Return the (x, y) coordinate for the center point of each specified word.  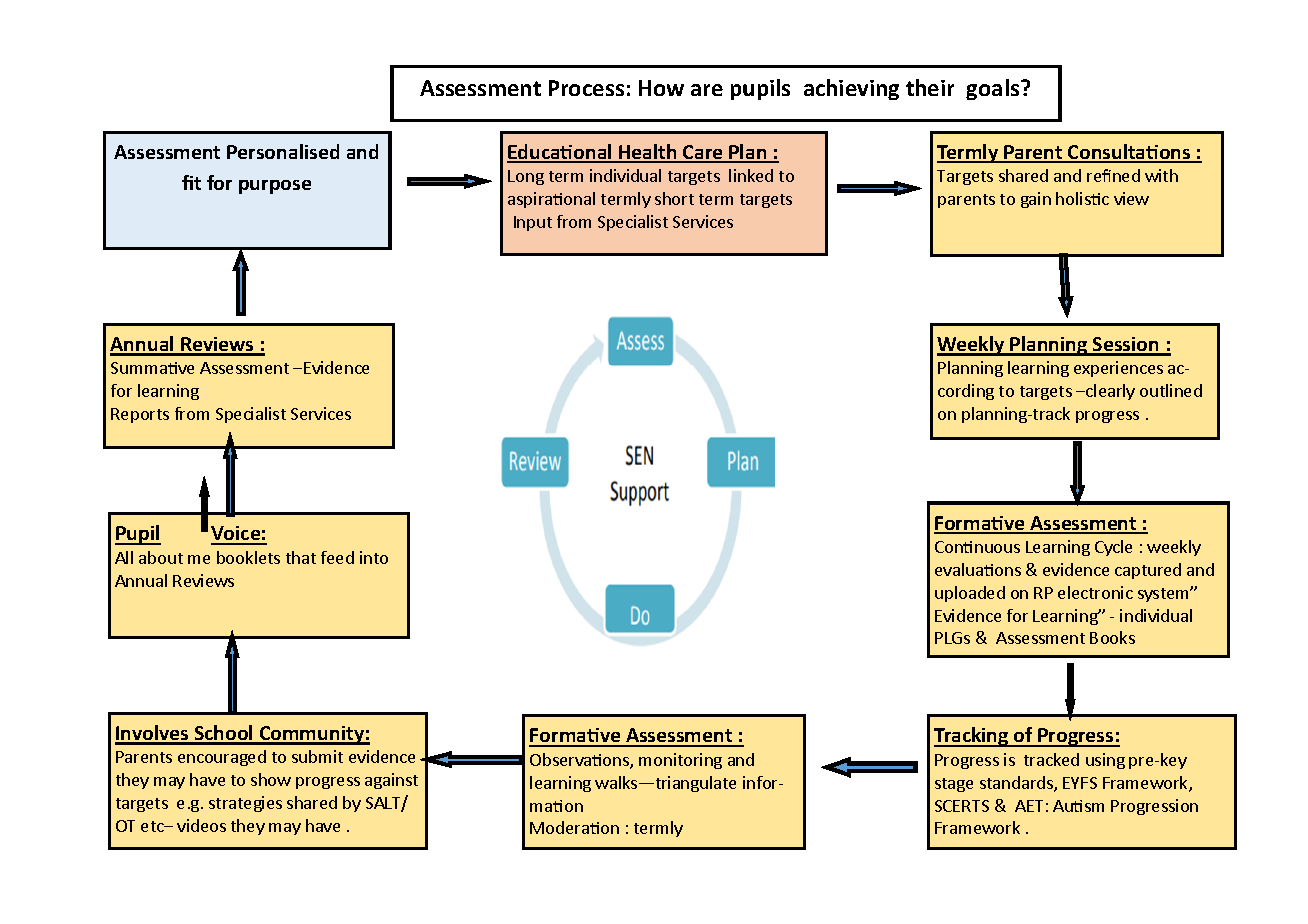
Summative (152, 368)
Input (533, 223)
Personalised (283, 151)
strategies (245, 804)
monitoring (680, 761)
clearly (1109, 392)
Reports (140, 415)
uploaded (970, 594)
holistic (1082, 198)
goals (994, 89)
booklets (248, 557)
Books (1112, 637)
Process (586, 88)
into (374, 557)
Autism (1078, 806)
